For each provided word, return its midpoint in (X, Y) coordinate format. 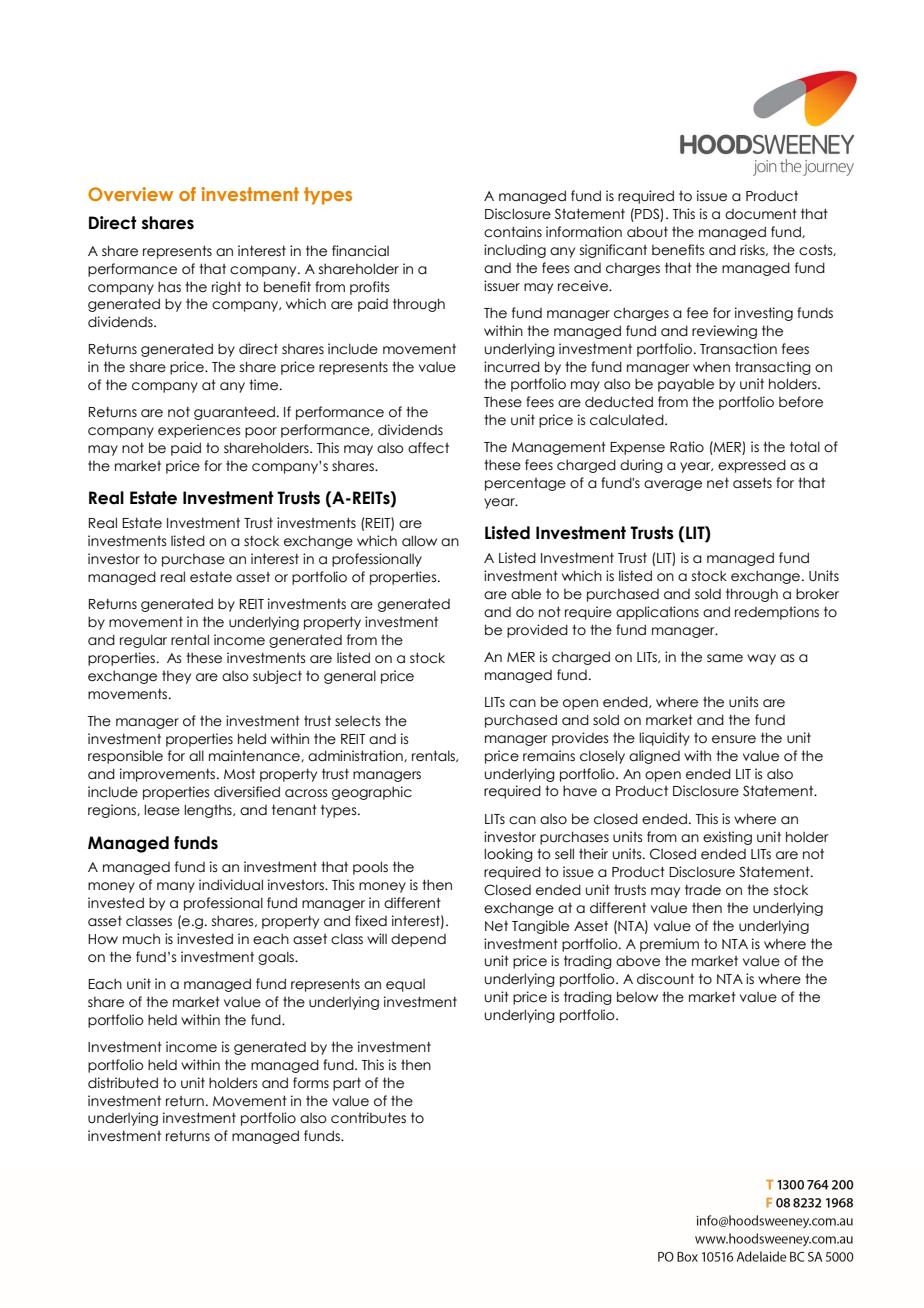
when (711, 367)
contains (513, 232)
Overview (130, 194)
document (761, 214)
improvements (169, 775)
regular (143, 641)
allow (419, 541)
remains (549, 756)
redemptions (777, 613)
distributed (123, 1083)
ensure (734, 739)
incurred (512, 367)
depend (418, 940)
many (176, 887)
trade (703, 890)
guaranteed (234, 413)
